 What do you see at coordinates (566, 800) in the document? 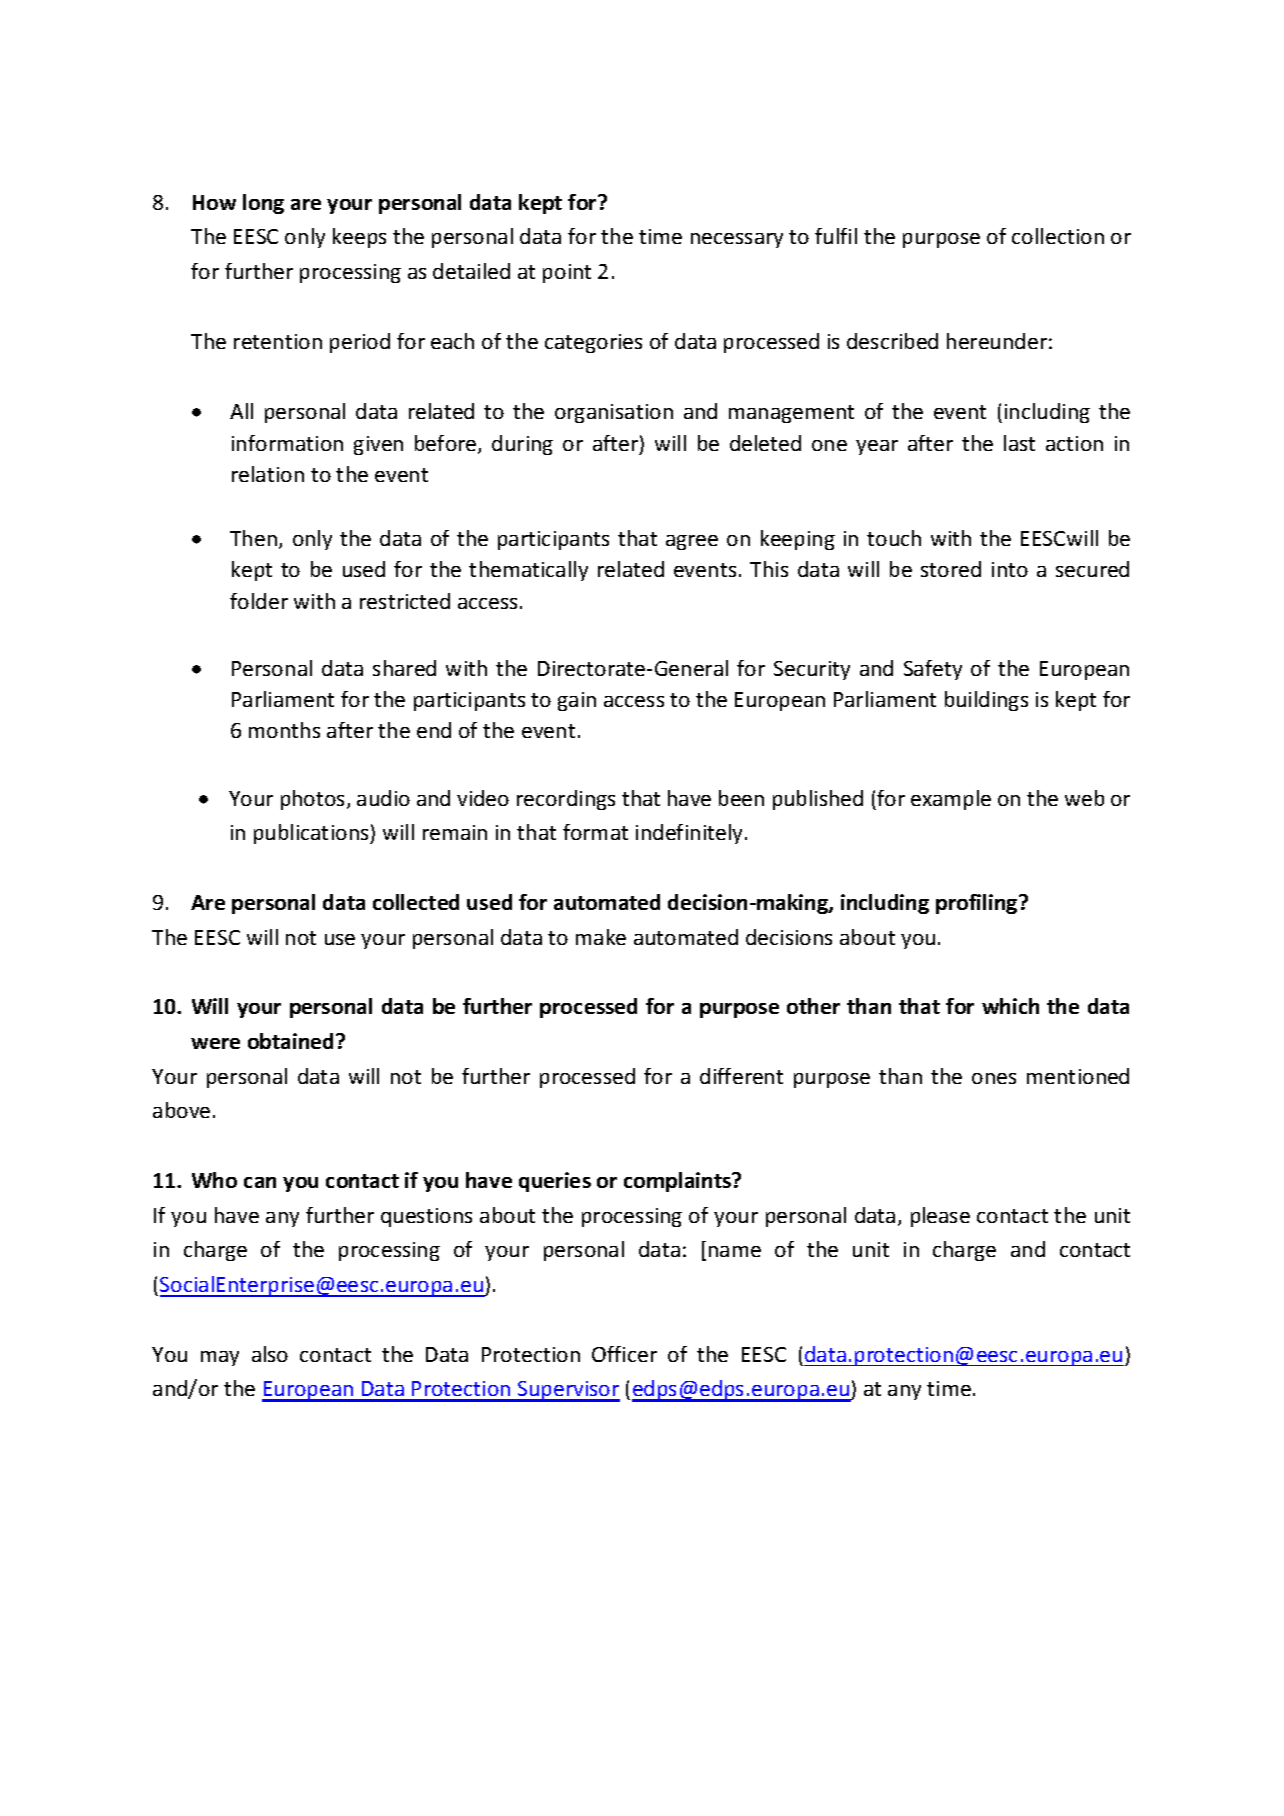
I see `recordings` at bounding box center [566, 800].
